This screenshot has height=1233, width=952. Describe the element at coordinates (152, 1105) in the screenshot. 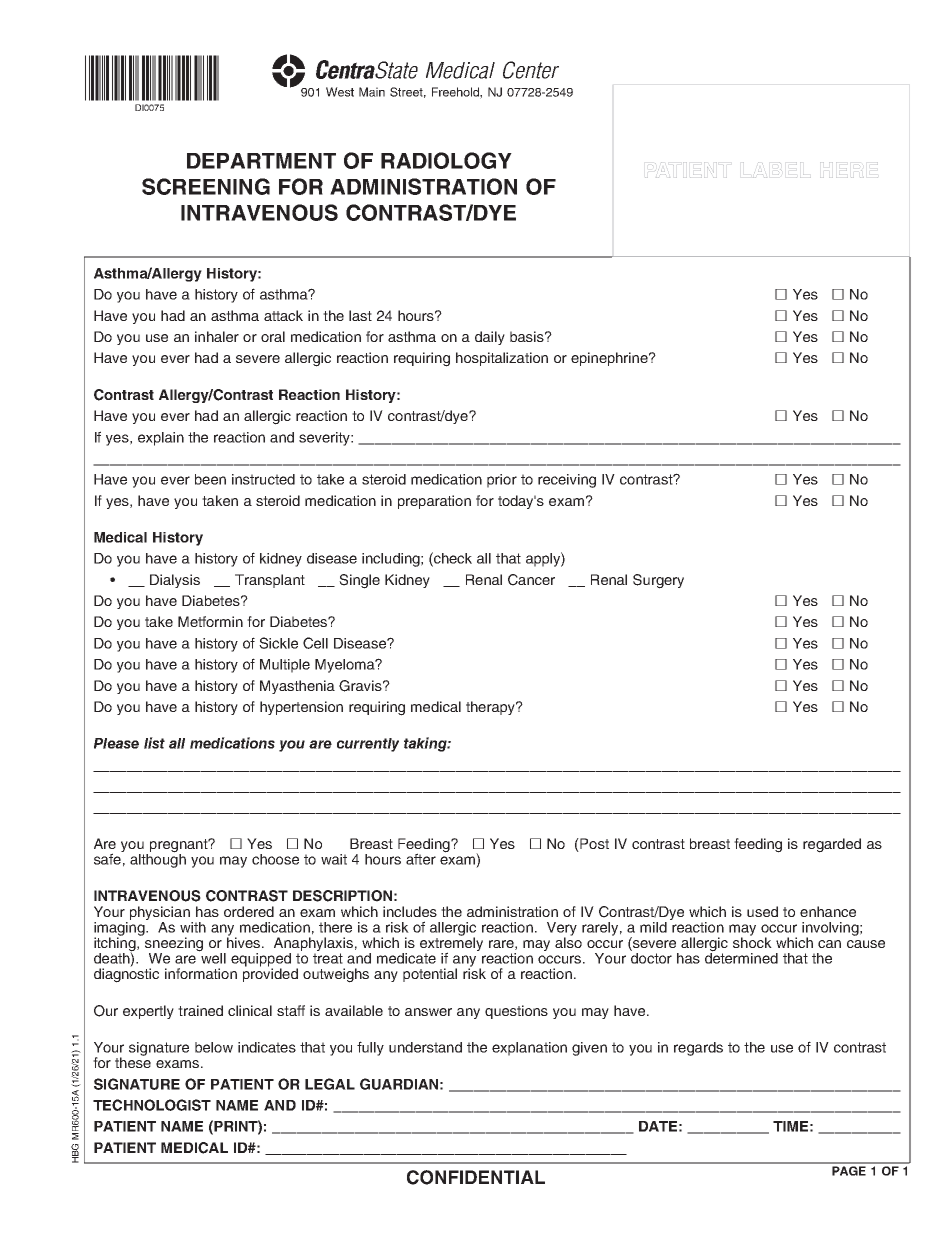

I see `TECHNOLOGIST` at that location.
